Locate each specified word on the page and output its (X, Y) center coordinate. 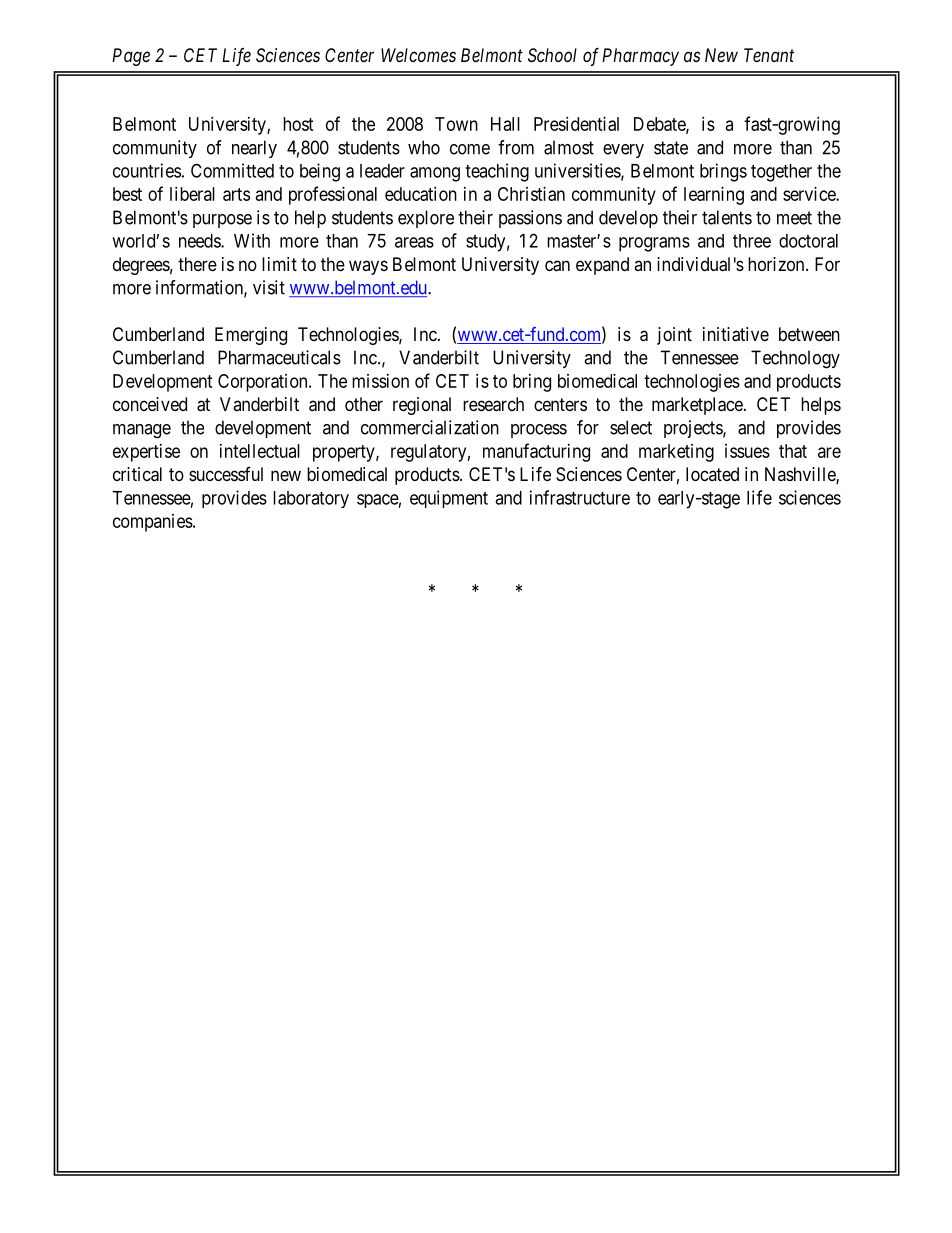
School (552, 55)
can (557, 266)
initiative (736, 334)
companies (153, 523)
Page (131, 57)
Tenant (769, 55)
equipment (449, 499)
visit (269, 287)
